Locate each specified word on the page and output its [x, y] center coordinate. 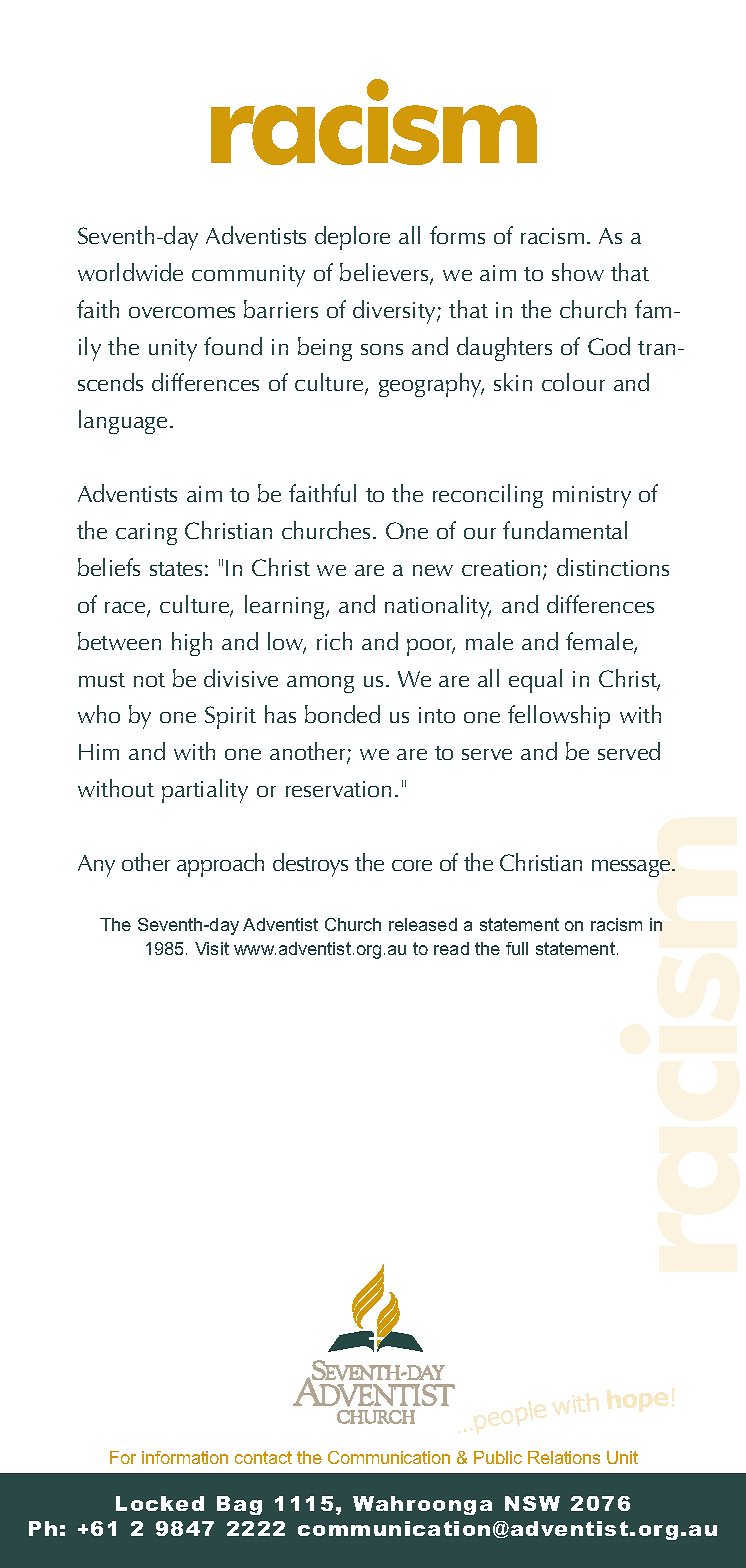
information [185, 1457]
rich [334, 641]
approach [220, 865]
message [632, 868]
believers [385, 273]
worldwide [130, 272]
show [578, 272]
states [176, 569]
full [517, 948]
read [451, 948]
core [412, 865]
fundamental [565, 530]
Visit [212, 948]
